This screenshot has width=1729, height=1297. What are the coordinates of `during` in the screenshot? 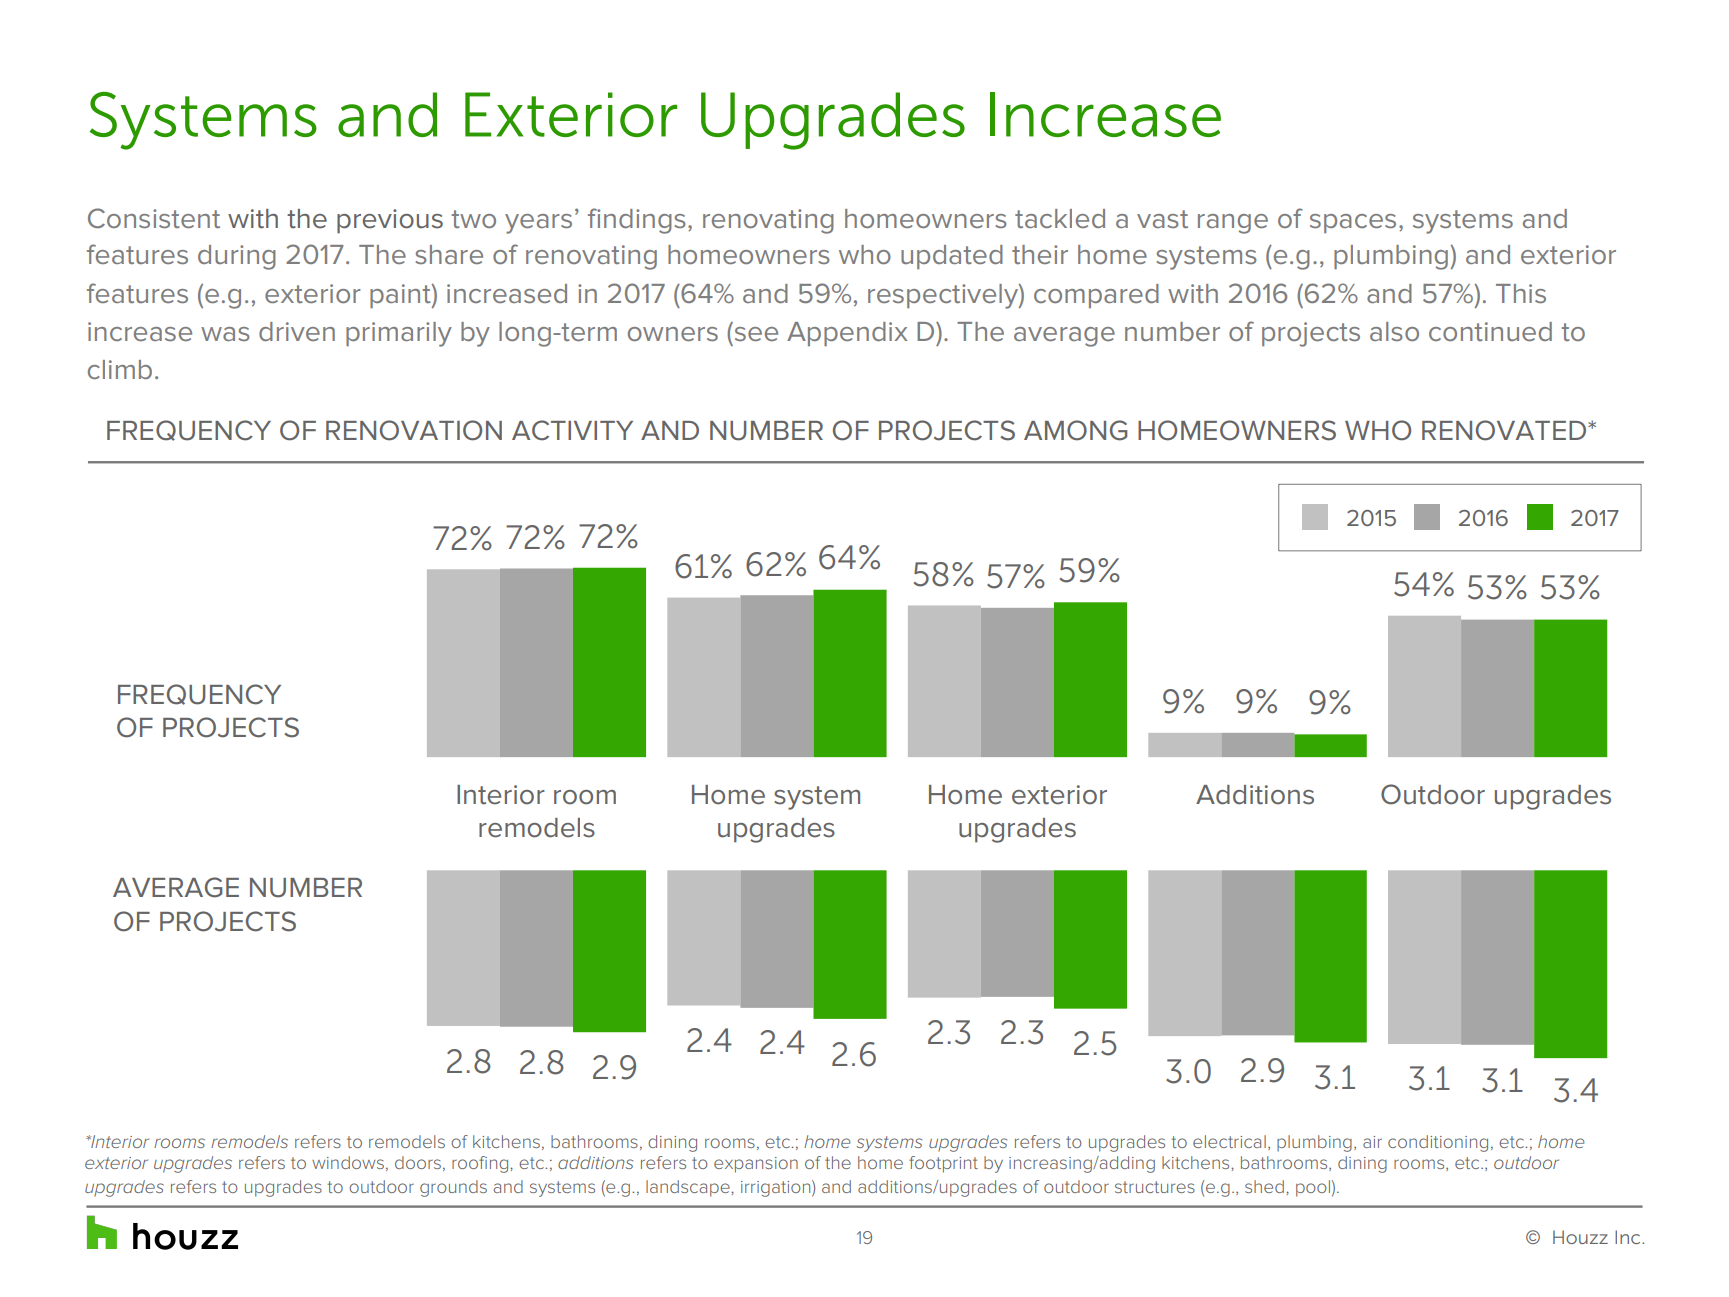 It's located at (237, 257).
